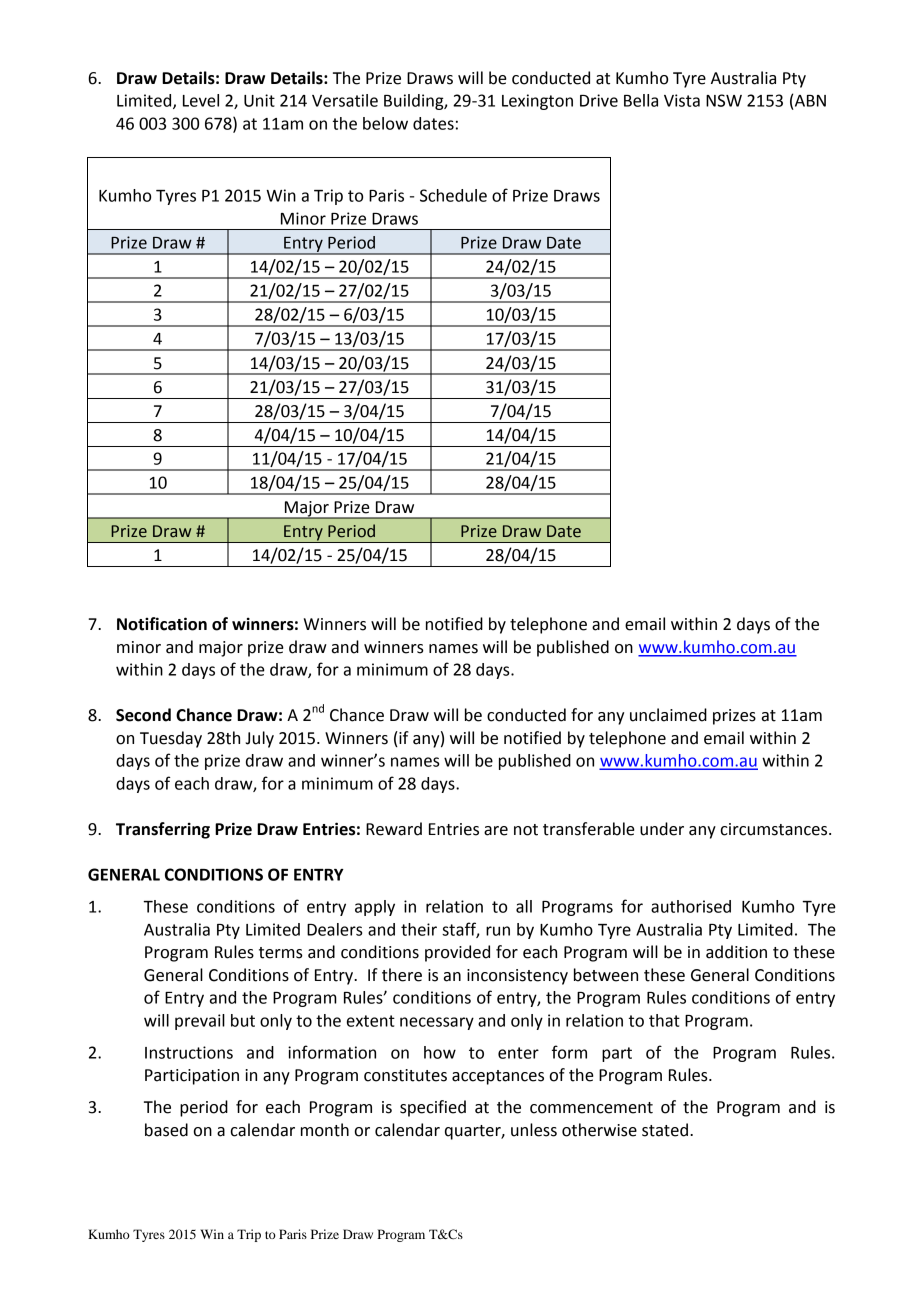 This screenshot has height=1308, width=924. What do you see at coordinates (453, 195) in the screenshot?
I see `Schedule` at bounding box center [453, 195].
